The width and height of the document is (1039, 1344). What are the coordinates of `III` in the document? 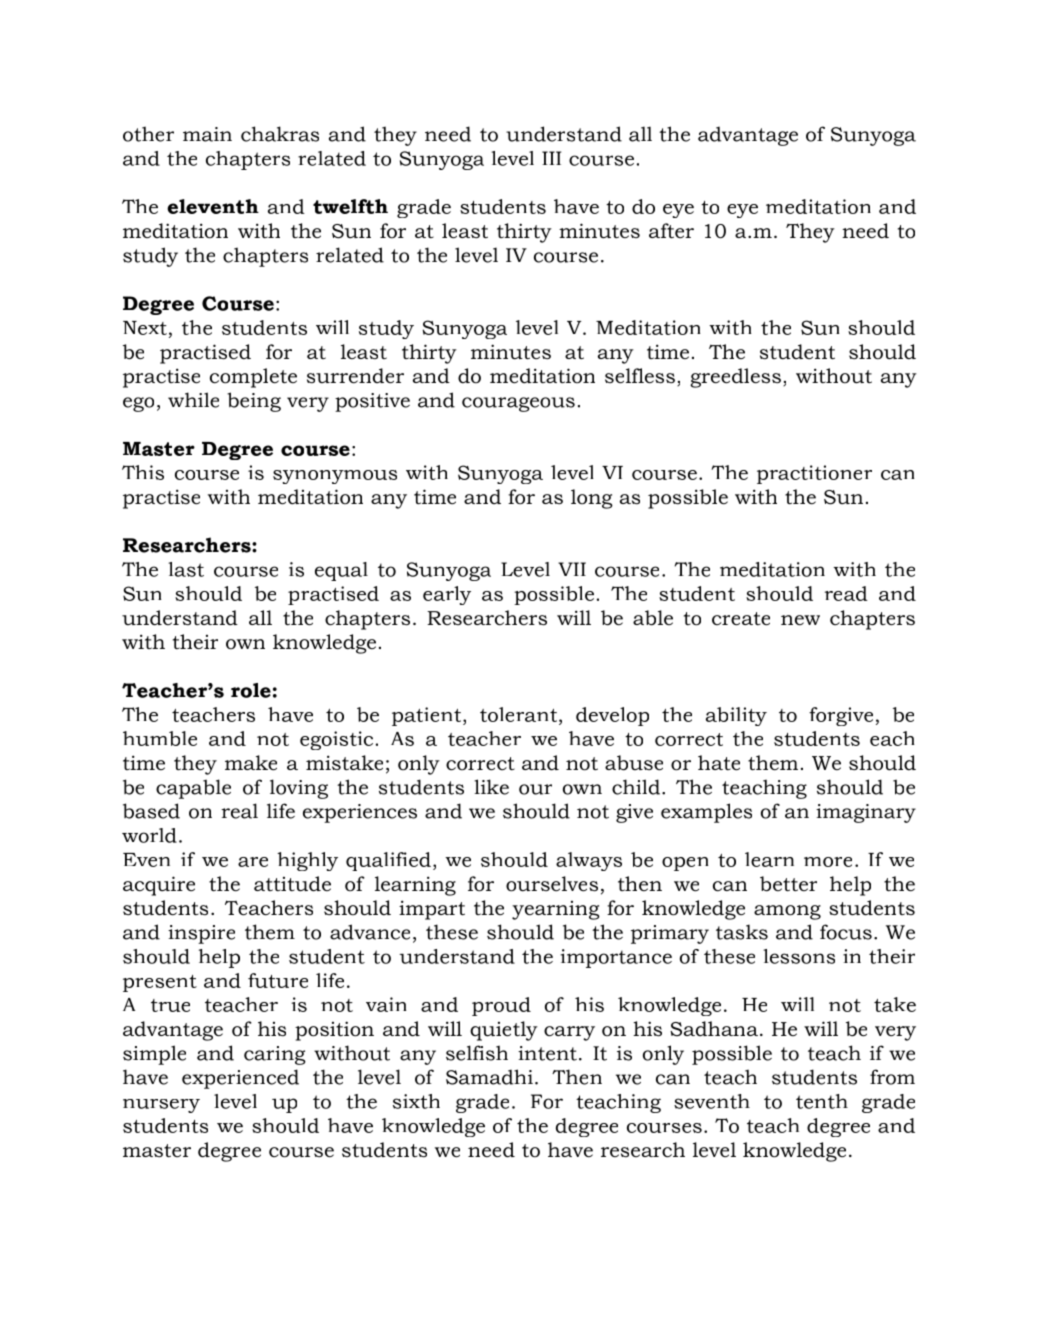 It's located at (551, 158).
